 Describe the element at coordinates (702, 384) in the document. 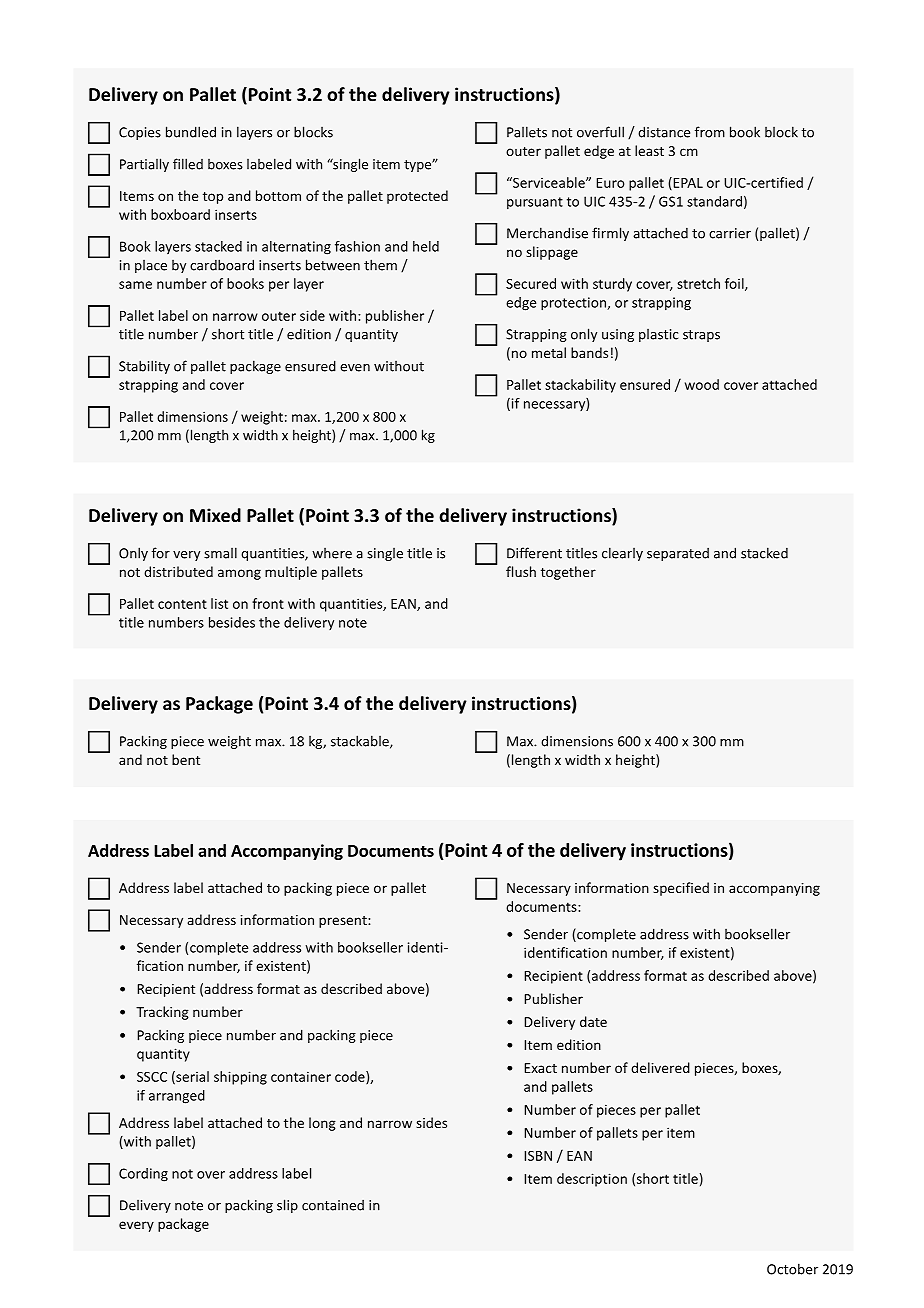

I see `wood` at that location.
